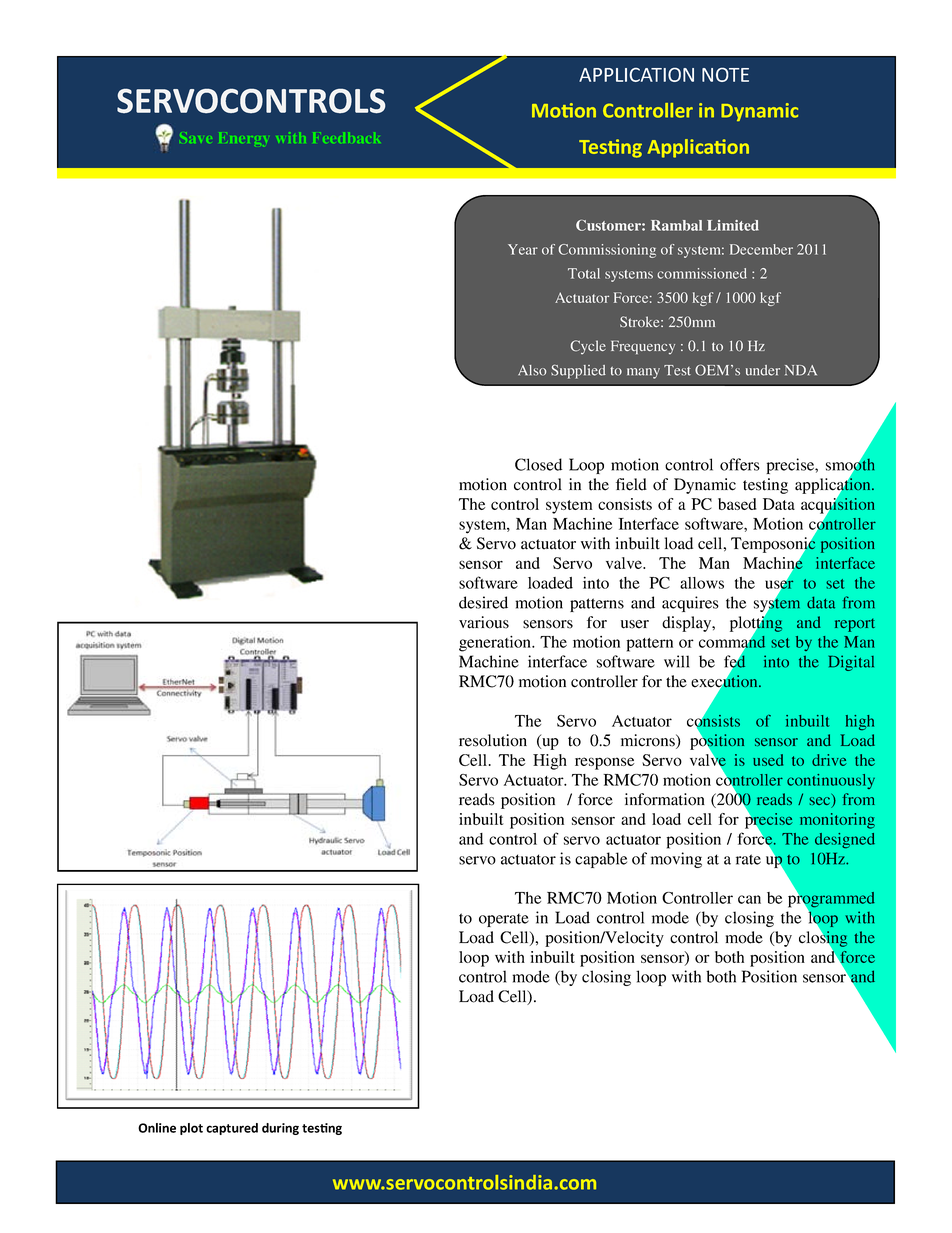  I want to click on under, so click(763, 370).
